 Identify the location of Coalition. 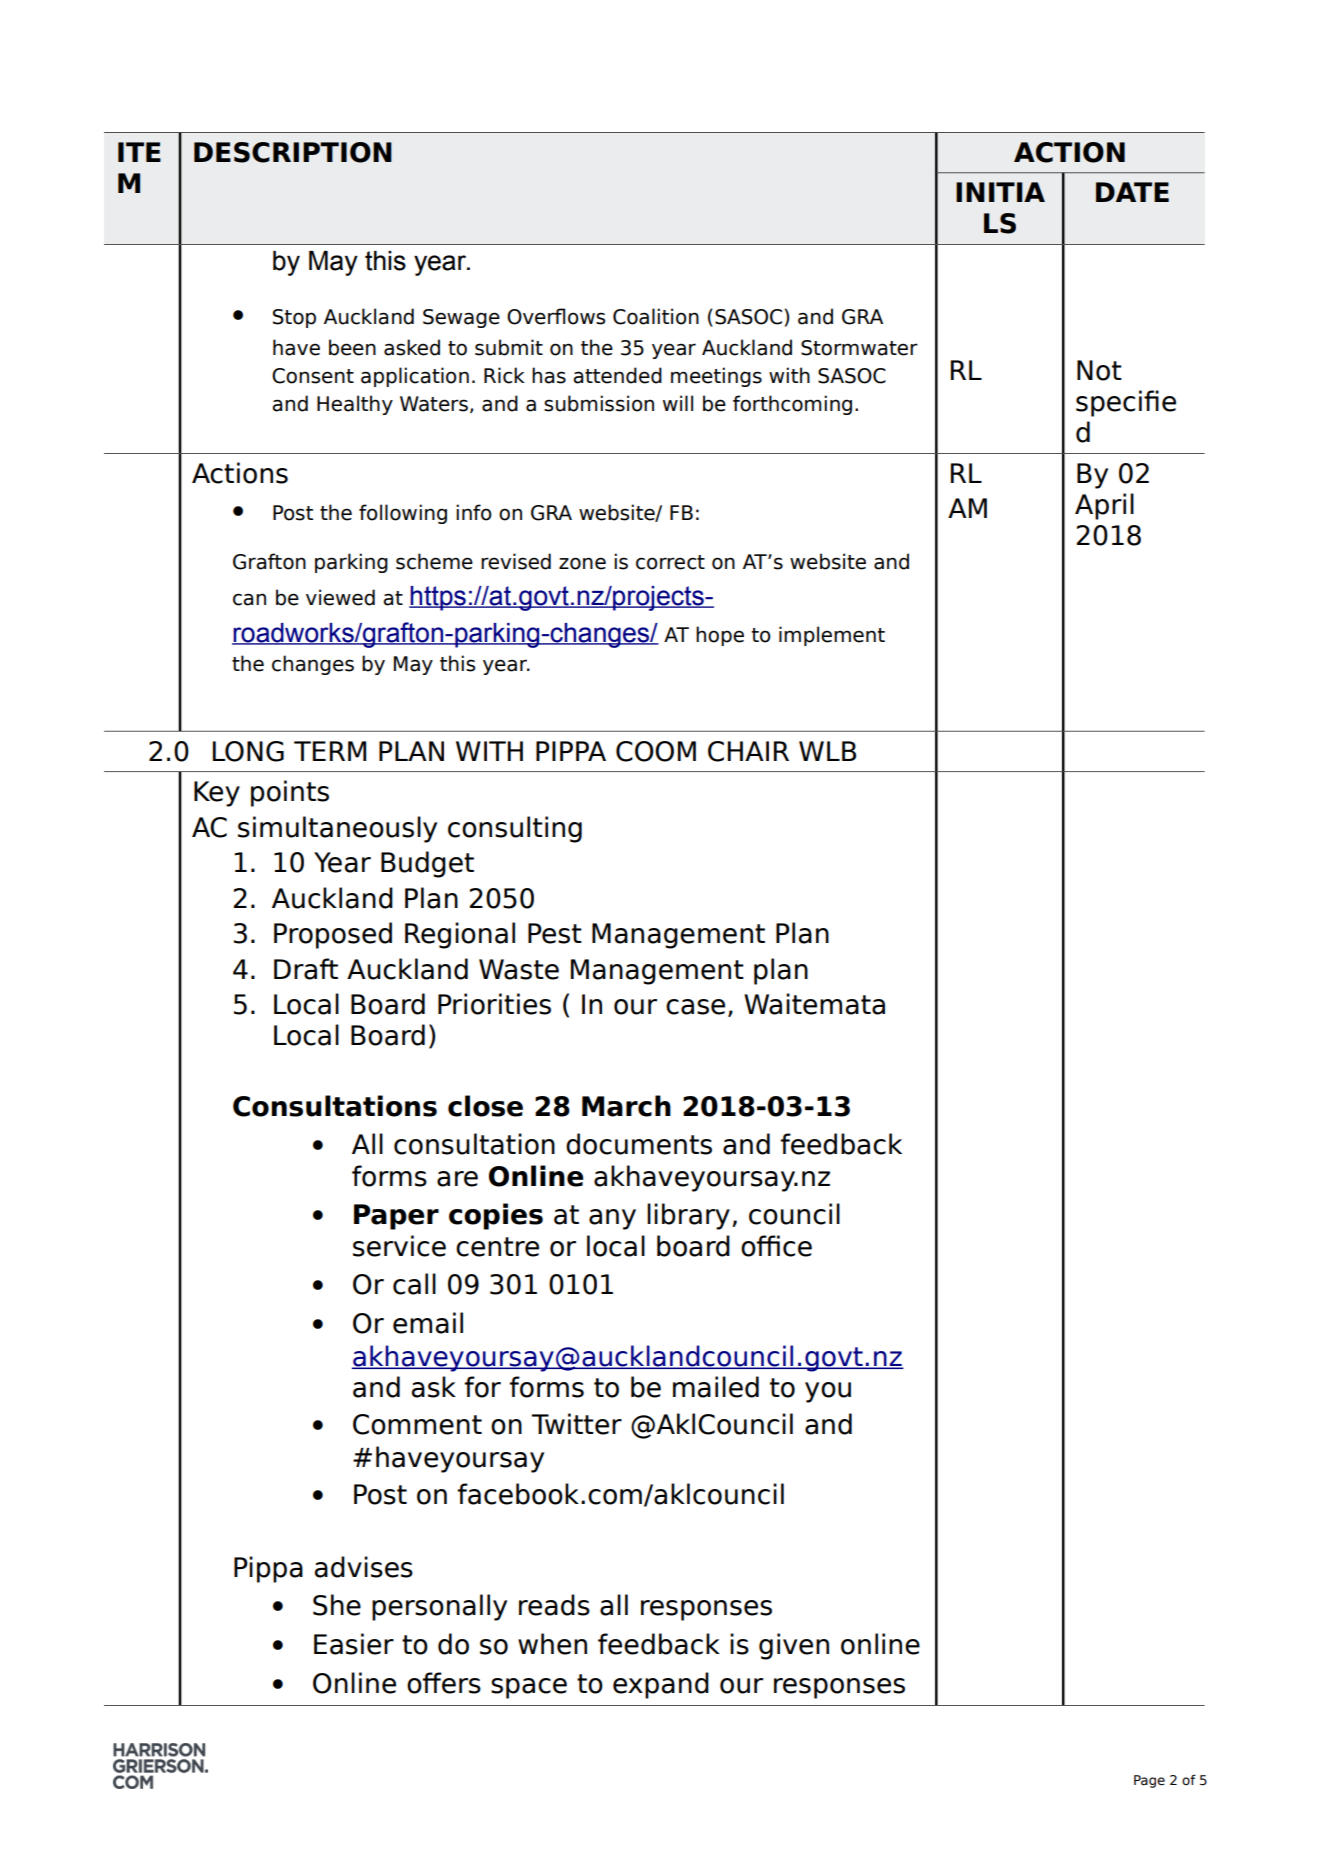
(656, 316).
